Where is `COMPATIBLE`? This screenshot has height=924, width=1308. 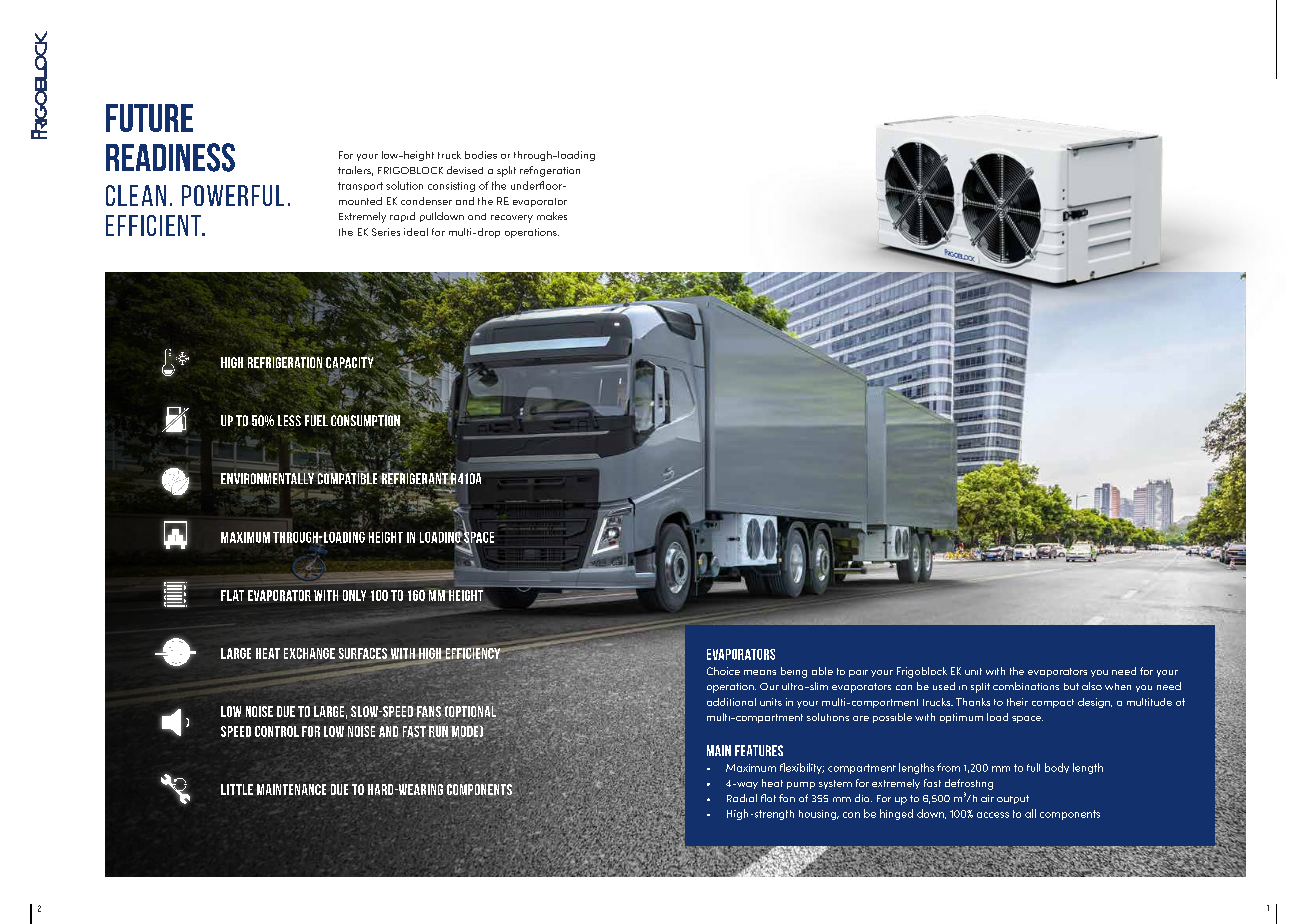 COMPATIBLE is located at coordinates (347, 478).
